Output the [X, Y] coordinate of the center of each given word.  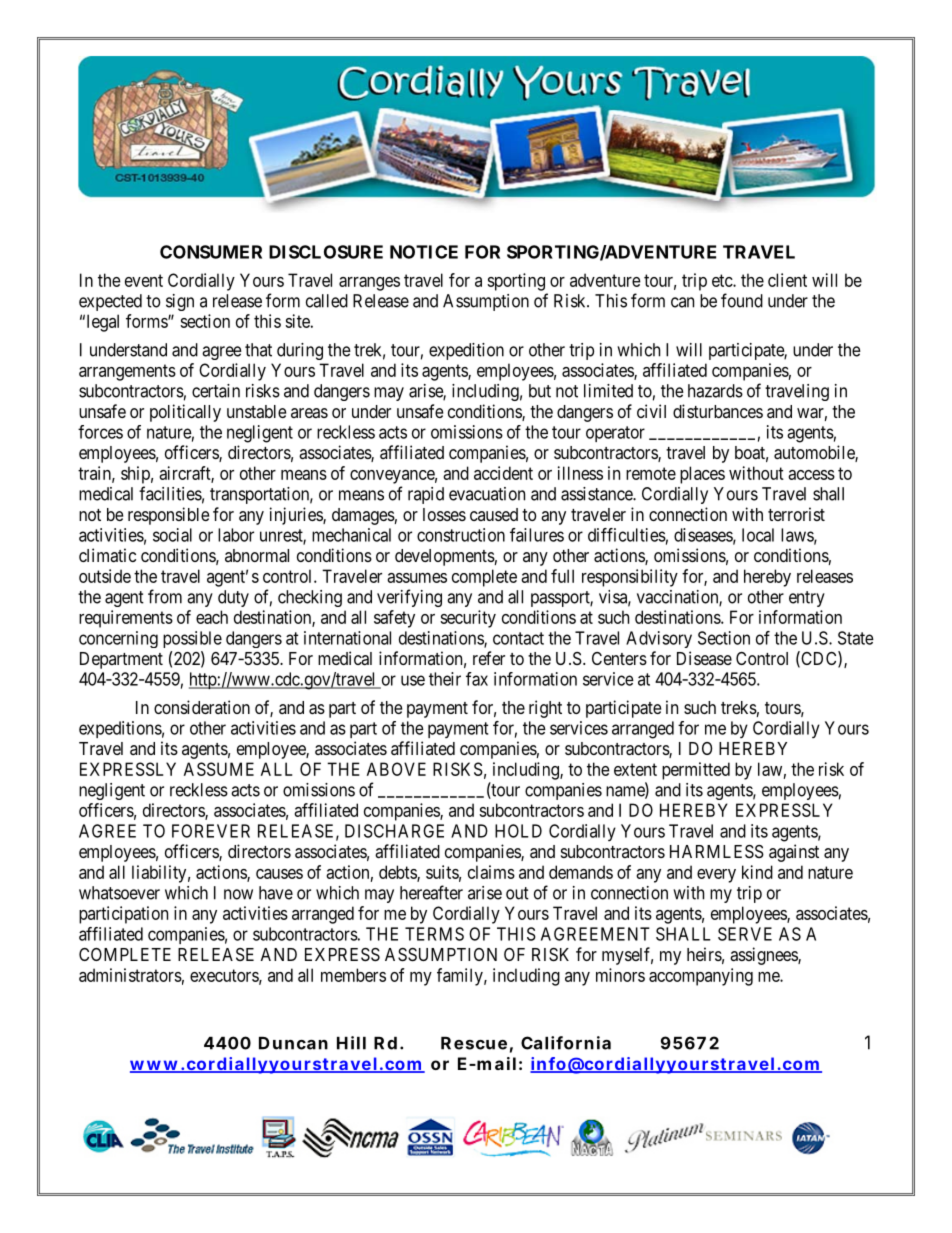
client [787, 280]
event [144, 280]
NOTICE [424, 252]
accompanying [701, 977]
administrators [130, 975]
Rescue [474, 1043]
